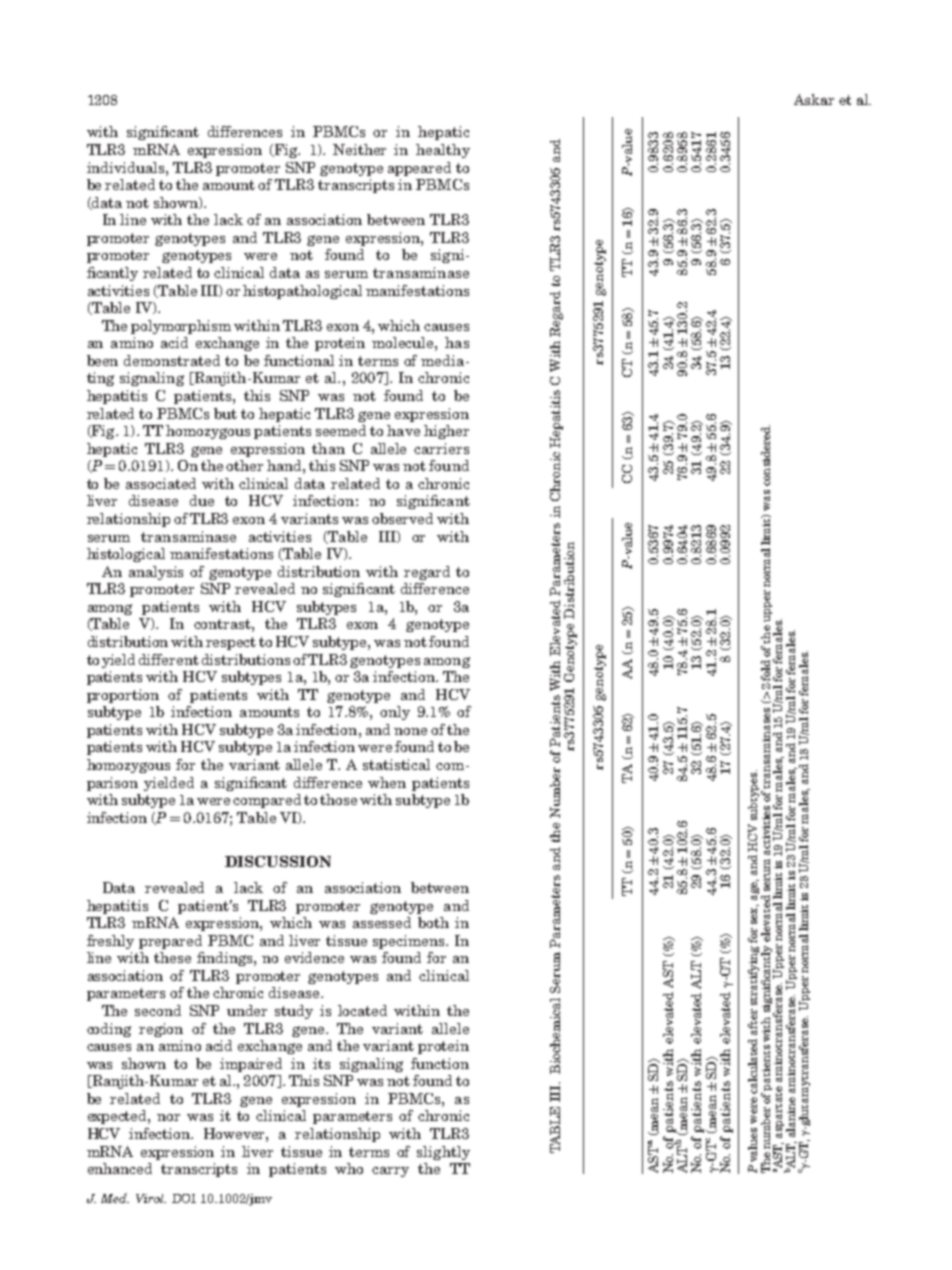 This page has width=952, height=1270. What do you see at coordinates (231, 643) in the page?
I see `respect` at bounding box center [231, 643].
